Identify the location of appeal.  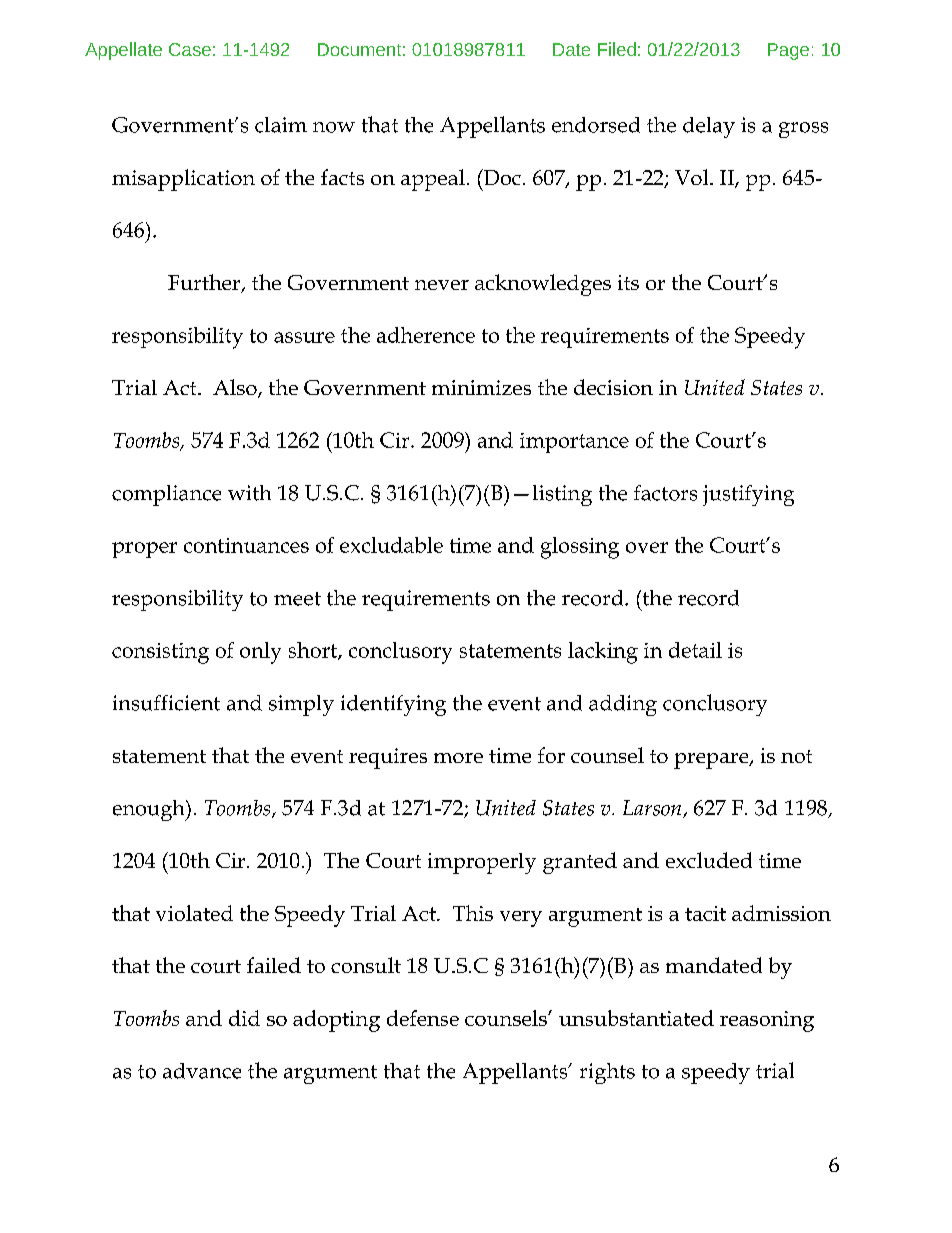
(433, 180).
